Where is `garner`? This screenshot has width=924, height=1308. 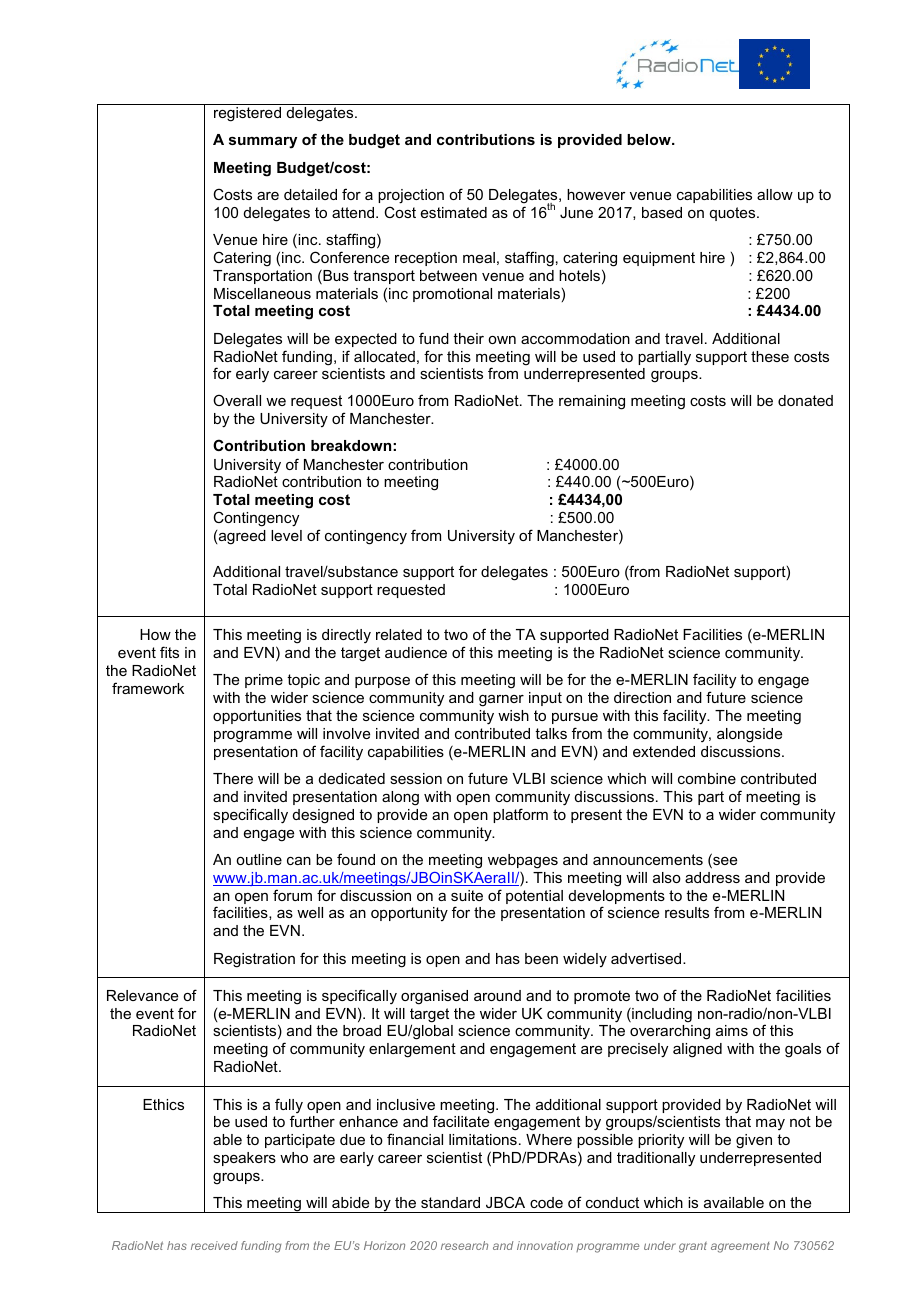
garner is located at coordinates (501, 701).
